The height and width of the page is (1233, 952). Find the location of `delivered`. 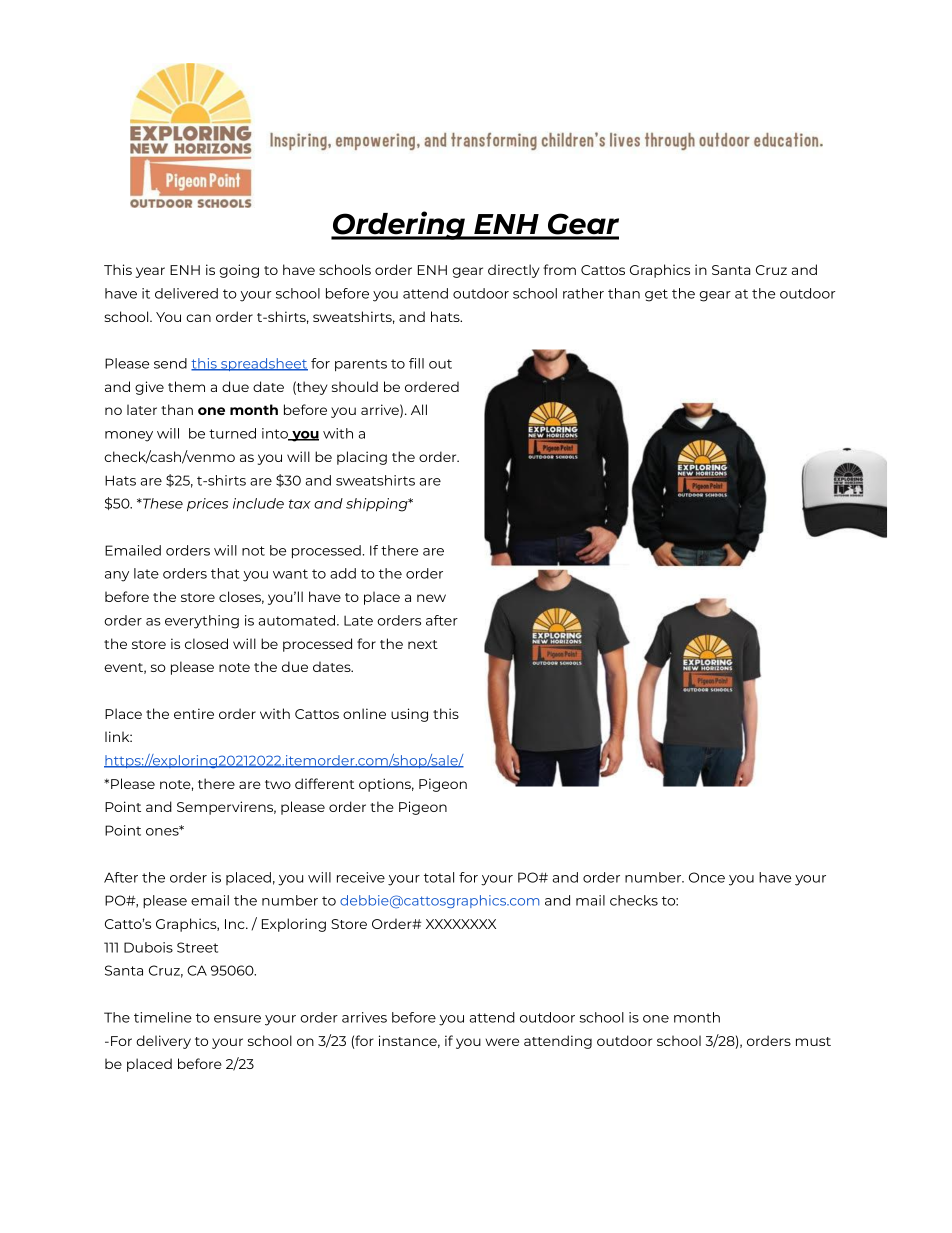

delivered is located at coordinates (186, 293).
